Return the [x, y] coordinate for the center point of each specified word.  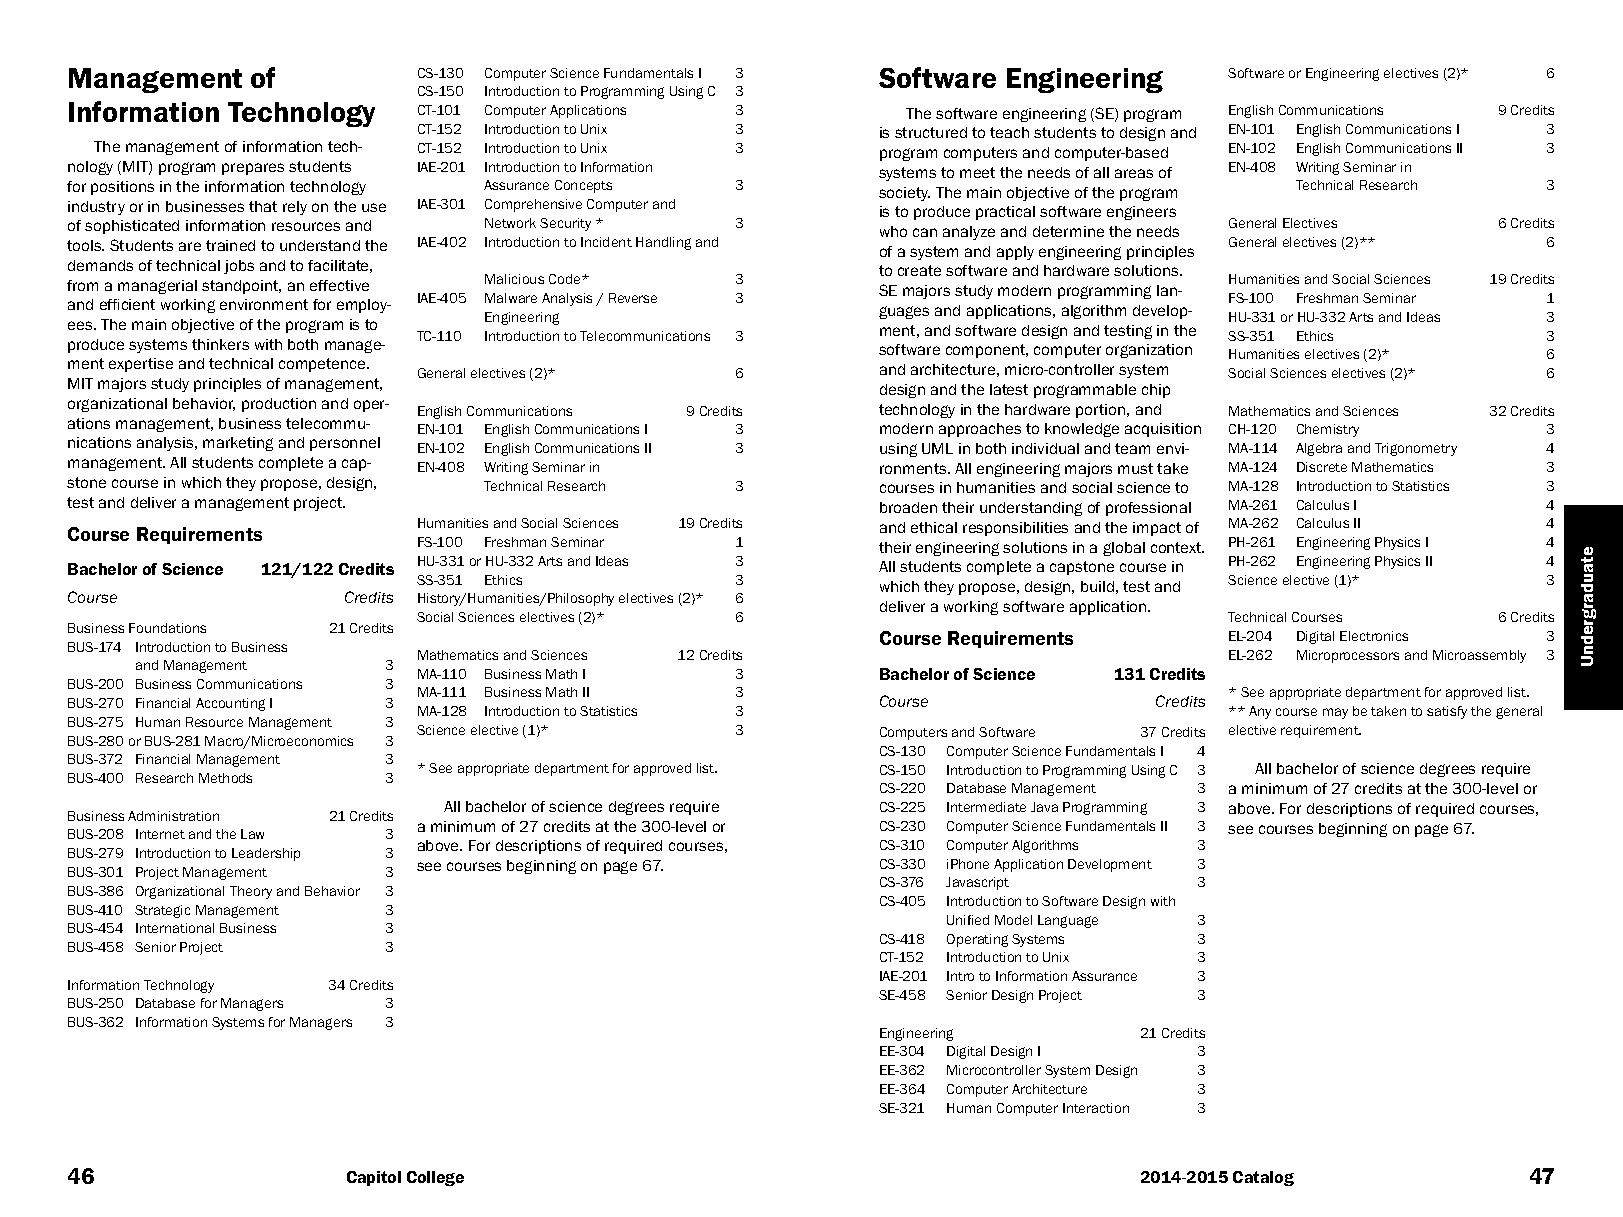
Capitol [374, 1178]
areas [1134, 173]
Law [252, 834]
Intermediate [986, 807]
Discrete [1322, 467]
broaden [908, 507]
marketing [238, 444]
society [904, 194]
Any [1260, 712]
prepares [253, 169]
